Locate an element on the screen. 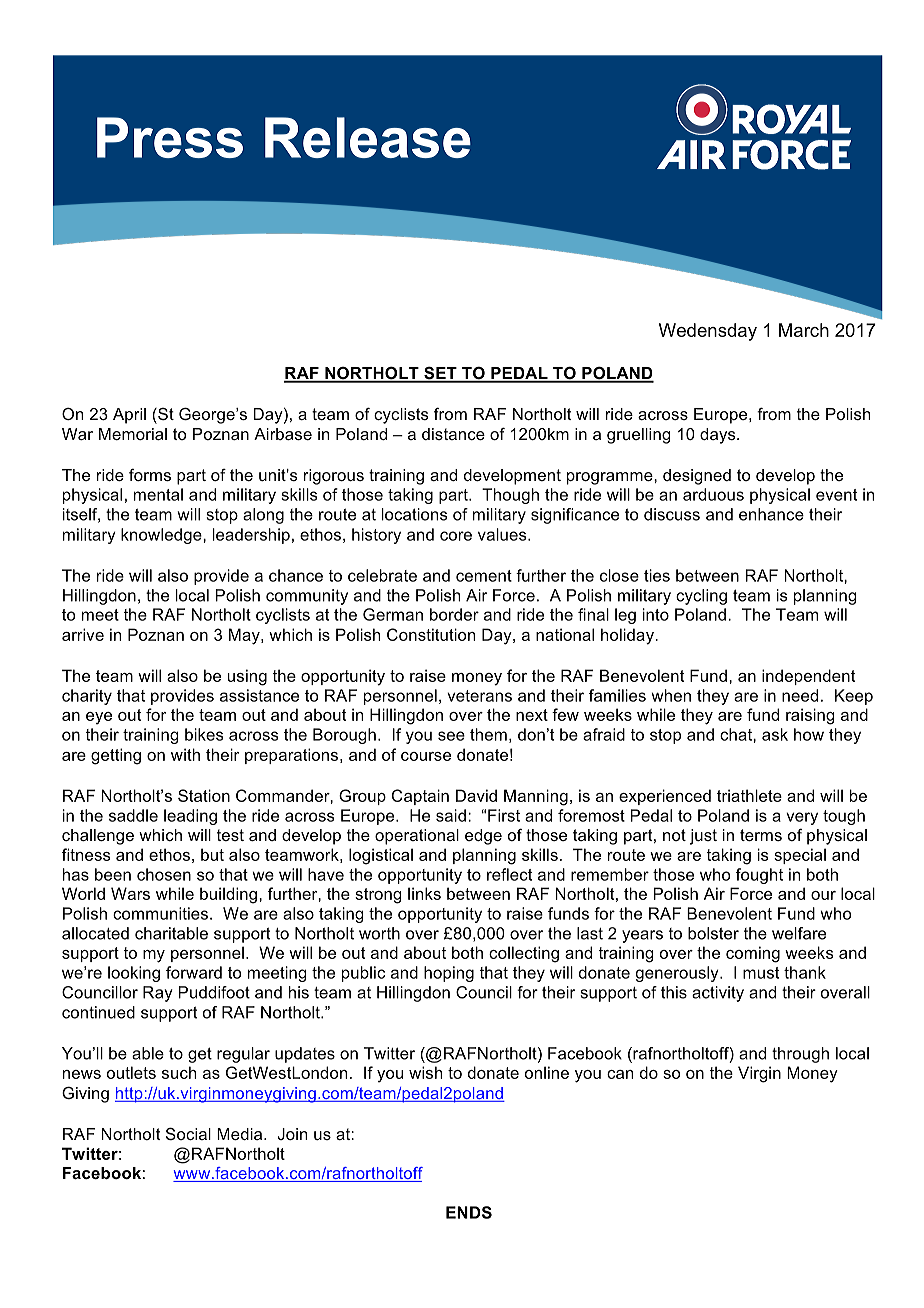  Press is located at coordinates (170, 137).
